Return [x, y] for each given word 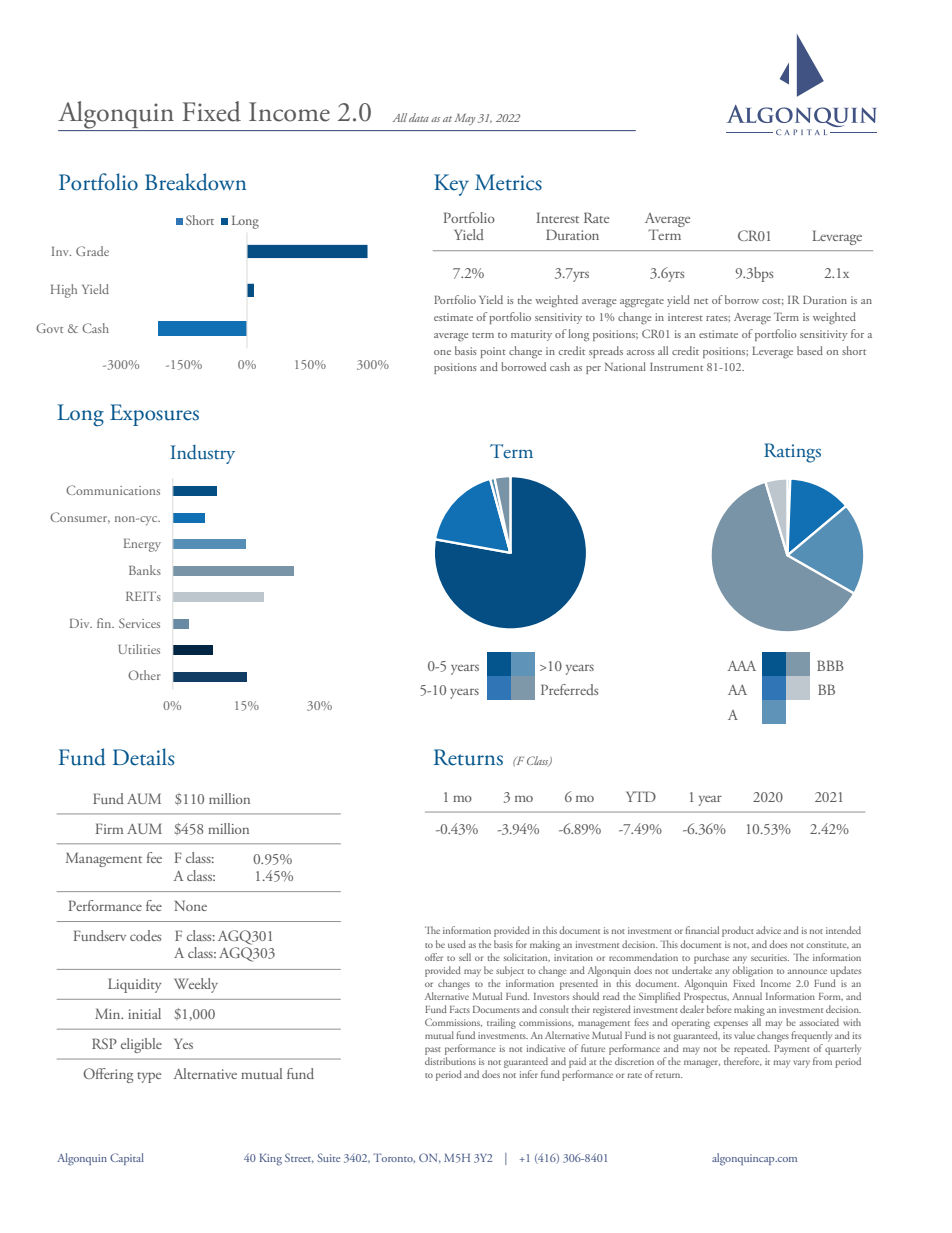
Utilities [139, 649]
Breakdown [195, 182]
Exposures [154, 415]
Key [451, 185]
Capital [127, 1159]
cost [773, 301]
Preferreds [569, 689]
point [493, 352]
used [457, 944]
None [190, 905]
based [810, 350]
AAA [741, 666]
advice [768, 930]
